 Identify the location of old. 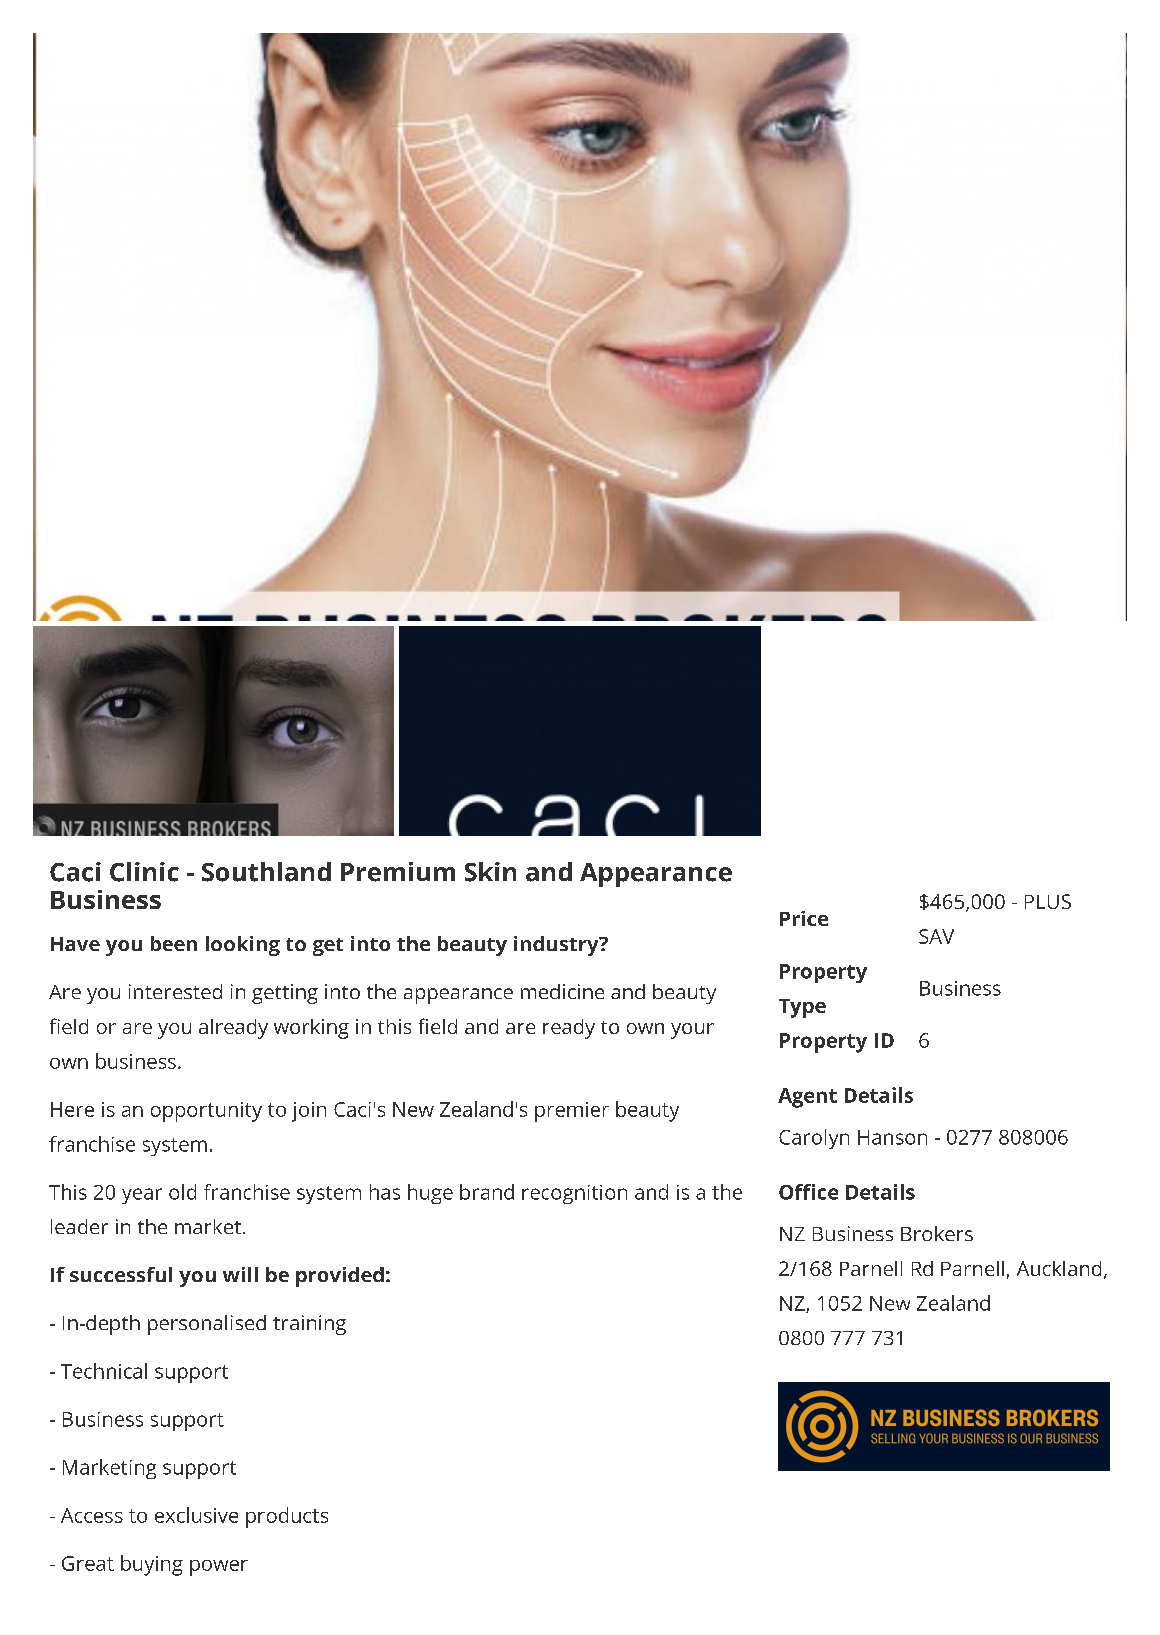
(182, 1192).
